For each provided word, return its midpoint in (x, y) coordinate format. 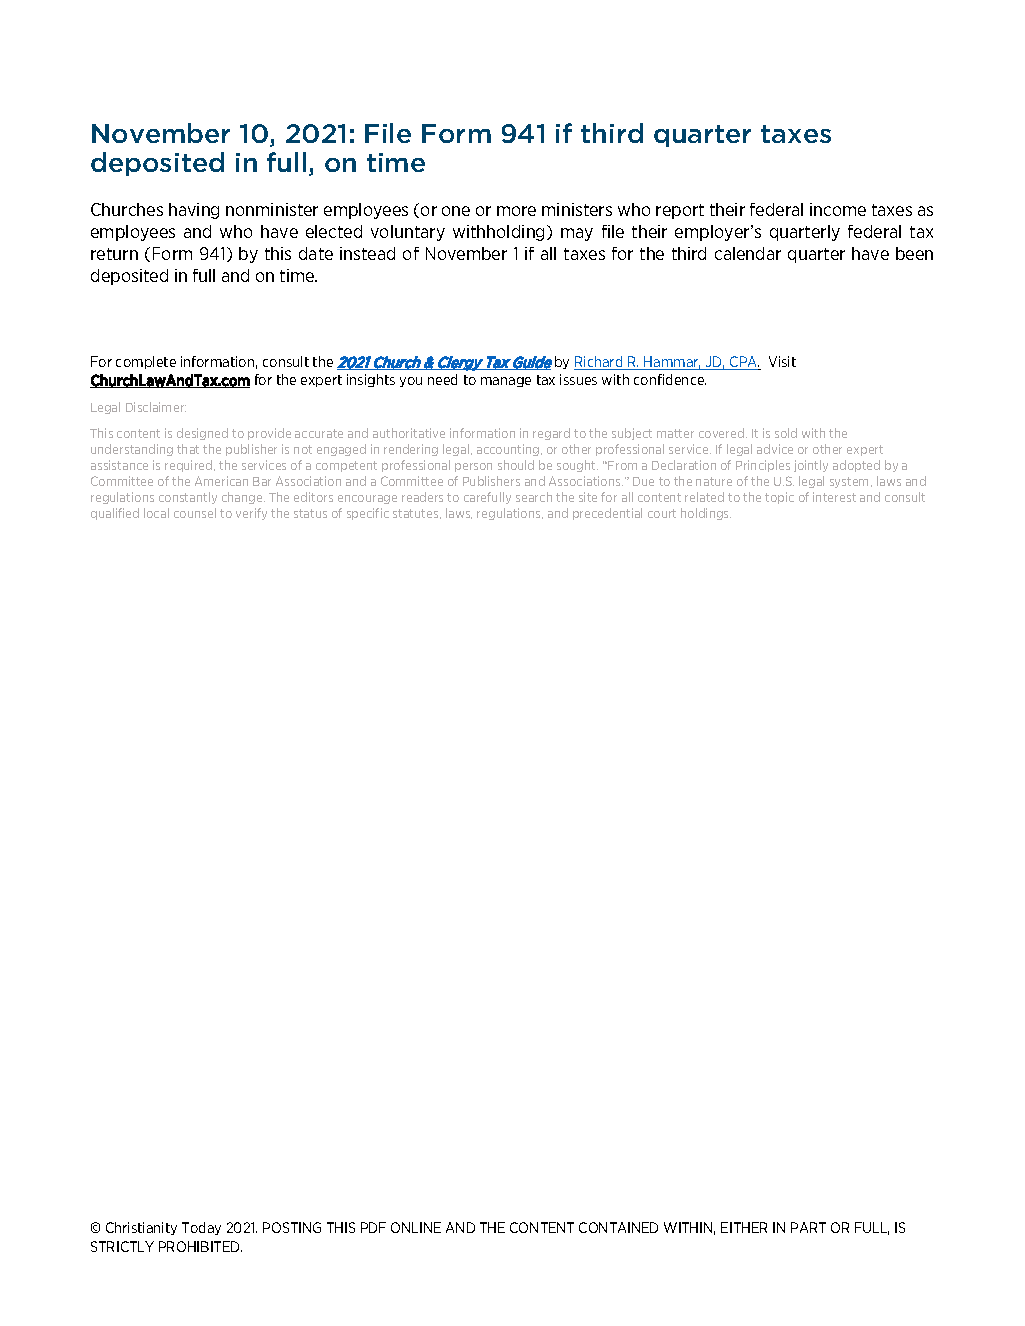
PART (808, 1227)
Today (201, 1228)
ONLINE (416, 1227)
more (516, 211)
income (838, 209)
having (194, 211)
